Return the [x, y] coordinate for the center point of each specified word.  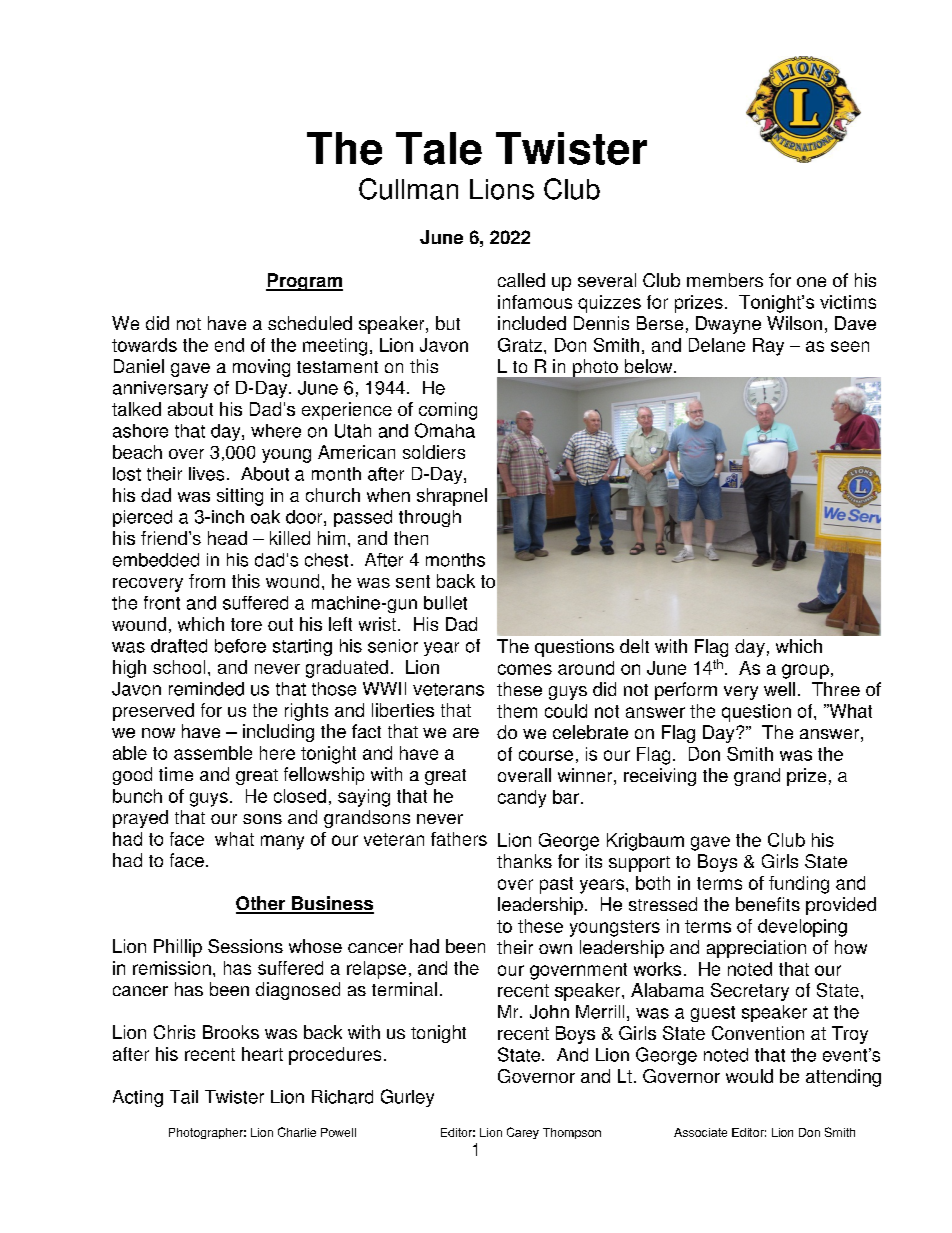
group [805, 671]
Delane [717, 345]
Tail [184, 1097]
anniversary [160, 389]
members [725, 280]
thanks [524, 861]
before [240, 646]
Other [261, 904]
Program [304, 282]
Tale [439, 148]
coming [448, 411]
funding [799, 885]
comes [525, 669]
